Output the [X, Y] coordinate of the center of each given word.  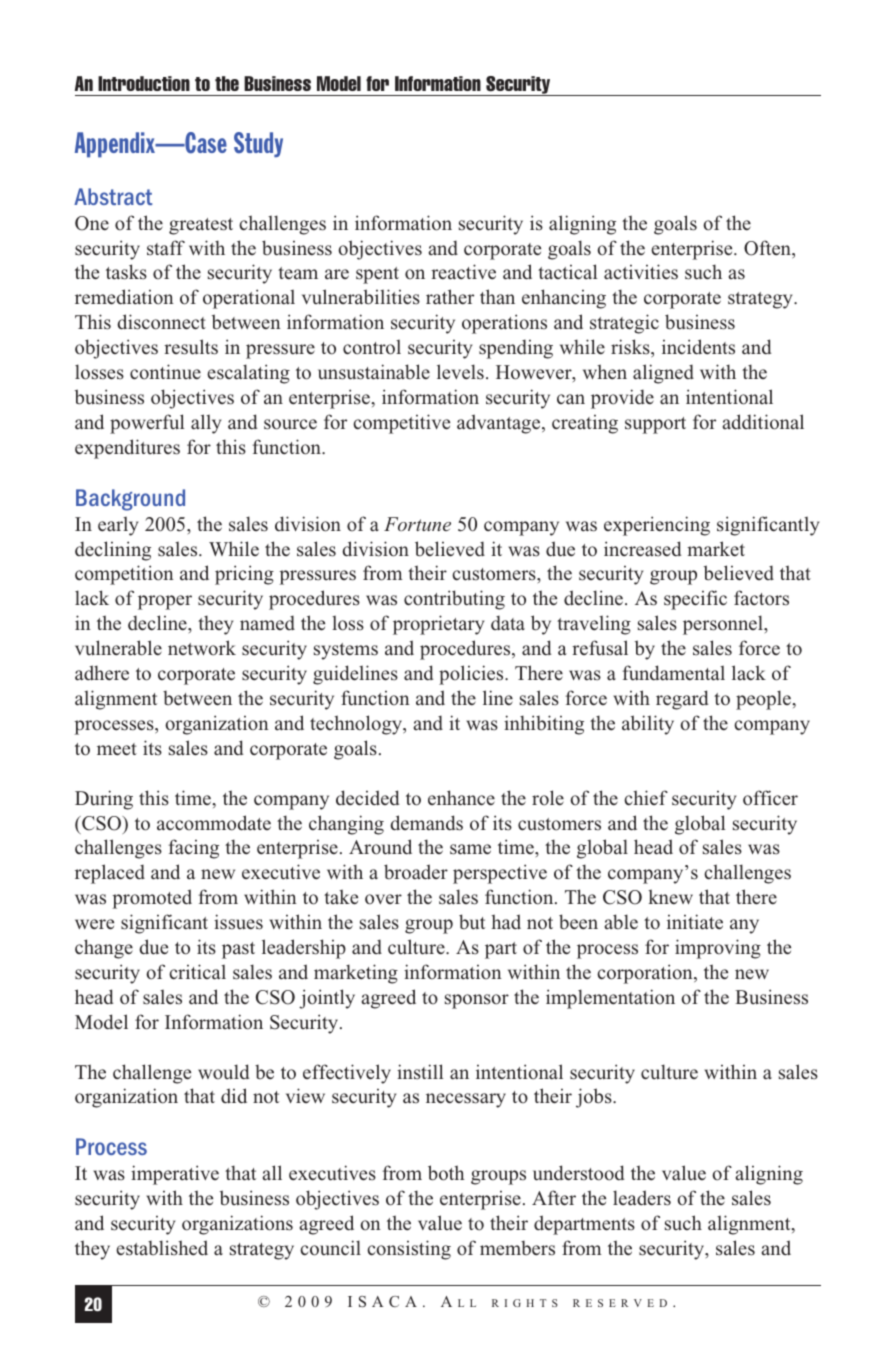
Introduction [144, 83]
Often [768, 249]
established [162, 1248]
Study [258, 145]
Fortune [417, 524]
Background [130, 500]
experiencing [657, 526]
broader [416, 872]
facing [193, 849]
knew [670, 897]
